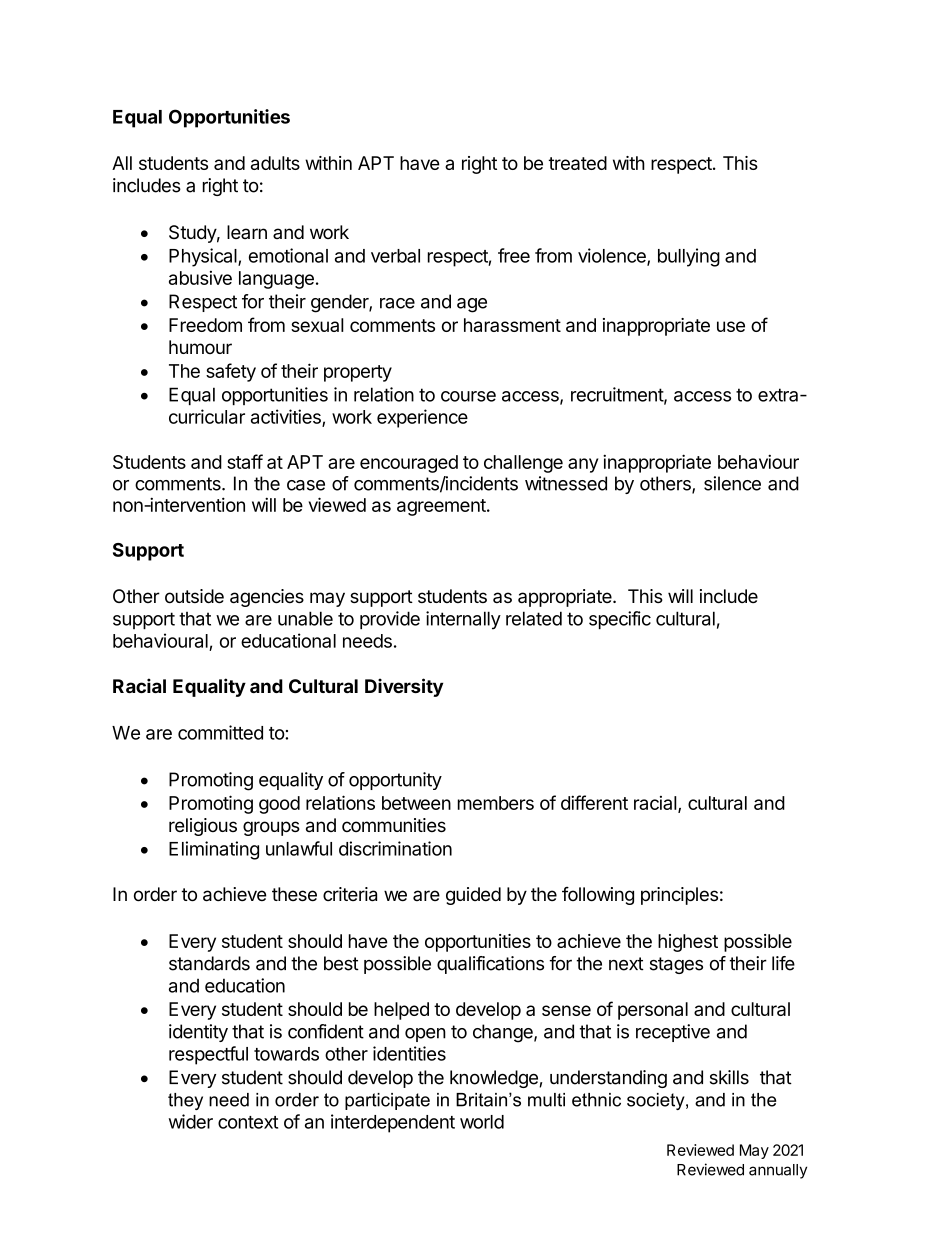 The image size is (952, 1233). What do you see at coordinates (689, 257) in the document?
I see `bullying` at bounding box center [689, 257].
